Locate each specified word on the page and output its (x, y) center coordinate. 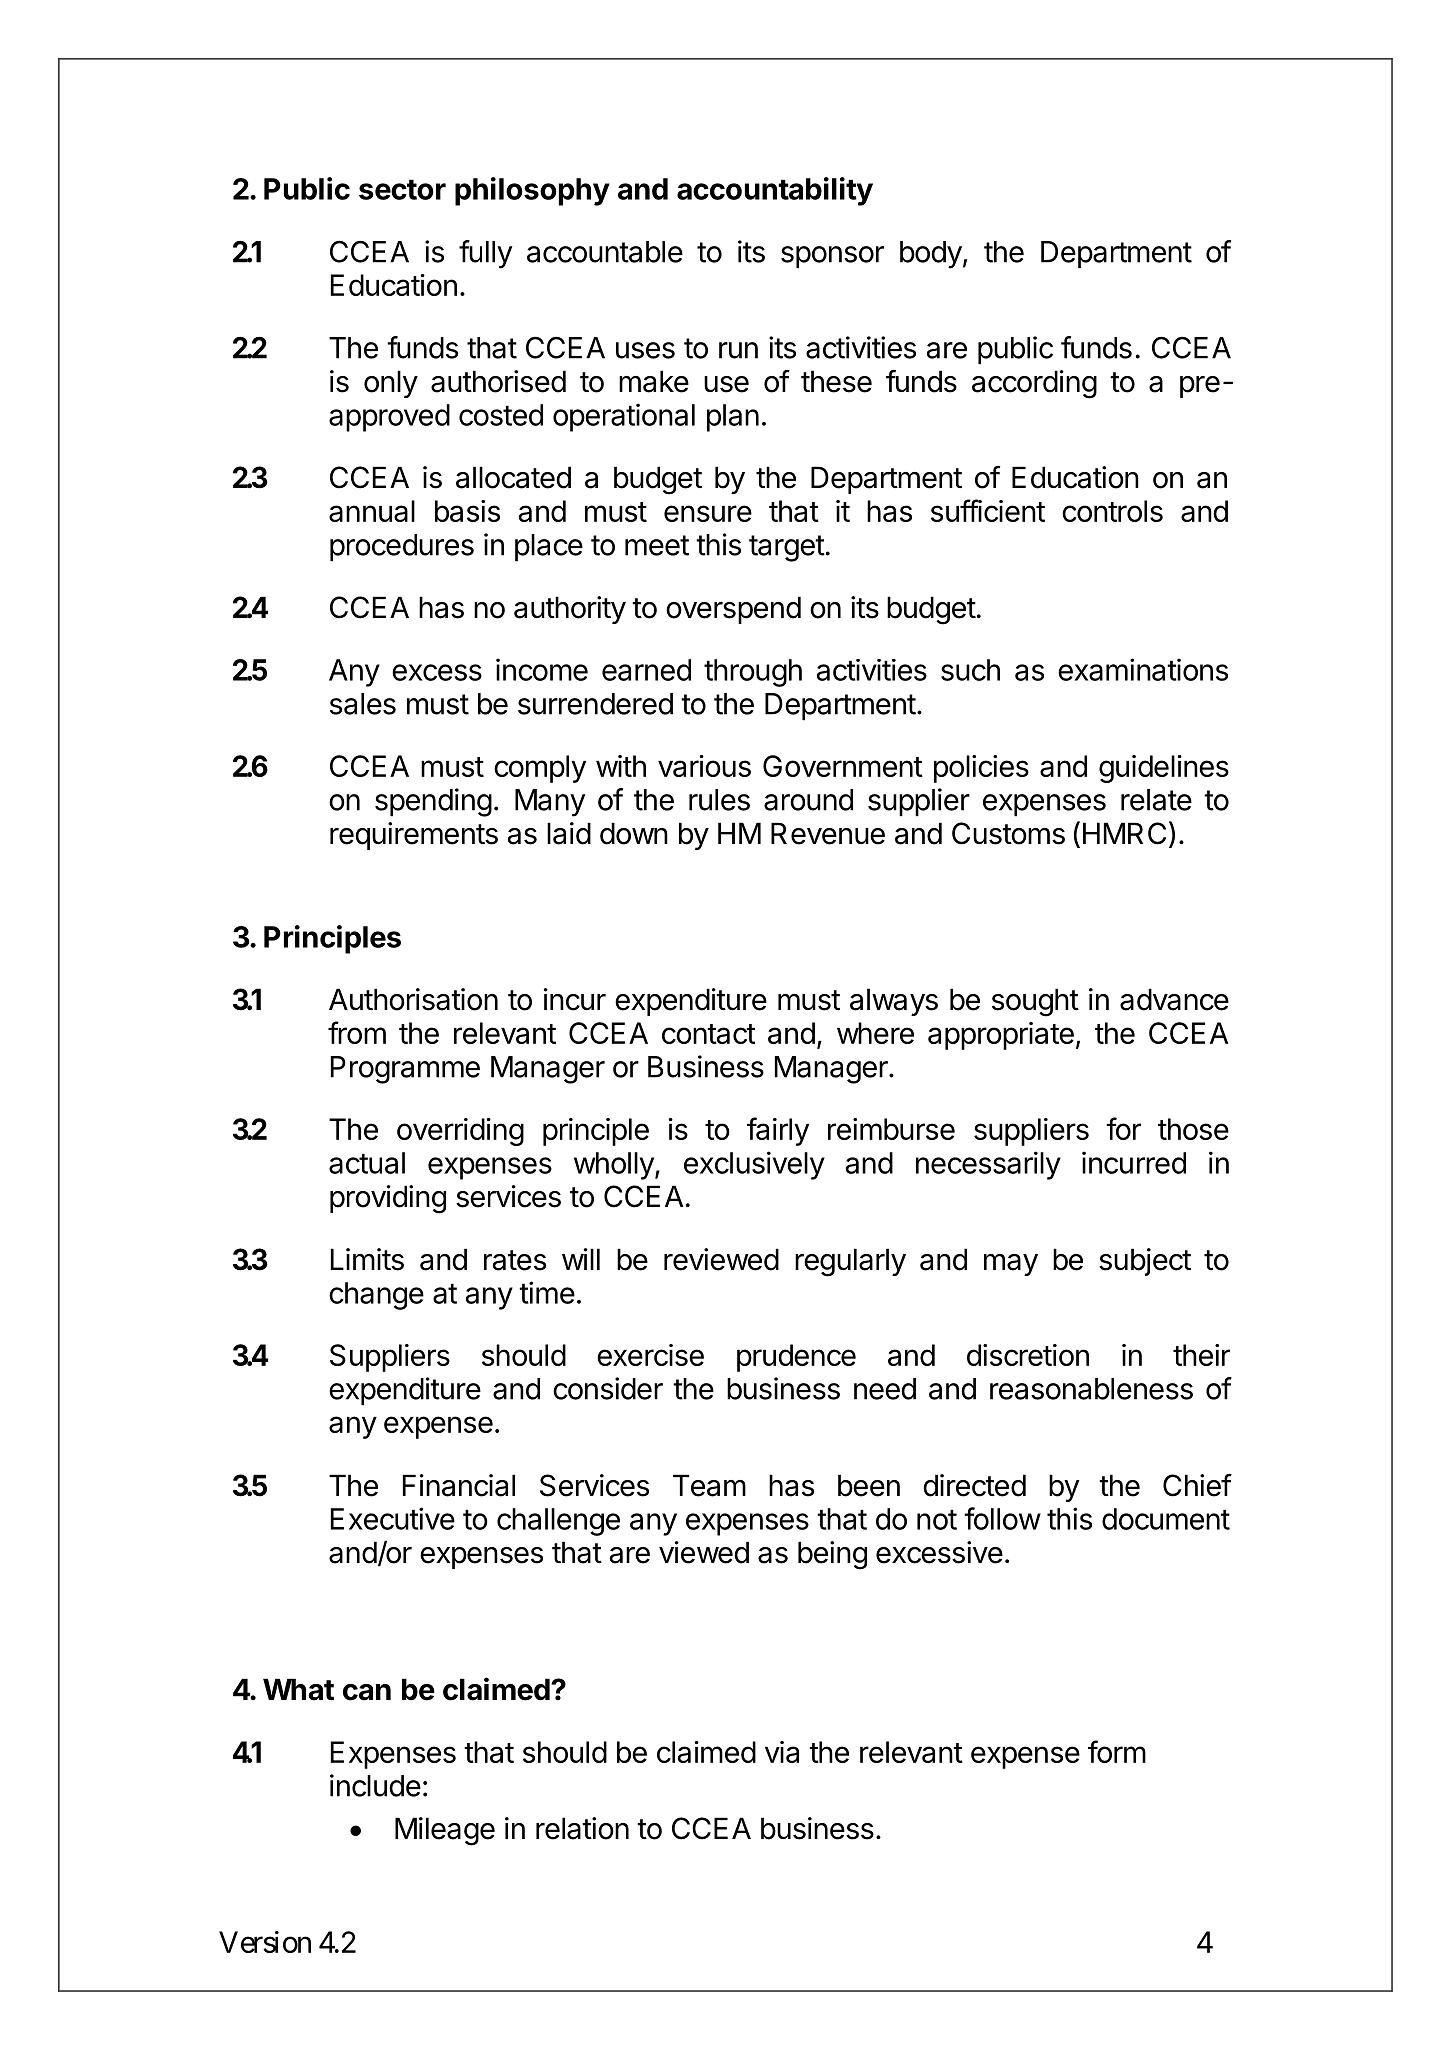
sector (402, 189)
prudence (796, 1358)
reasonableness (1091, 1389)
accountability (775, 191)
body (931, 255)
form (1117, 1751)
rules (719, 800)
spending (433, 802)
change (376, 1296)
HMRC (1124, 833)
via (782, 1752)
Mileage (445, 1831)
